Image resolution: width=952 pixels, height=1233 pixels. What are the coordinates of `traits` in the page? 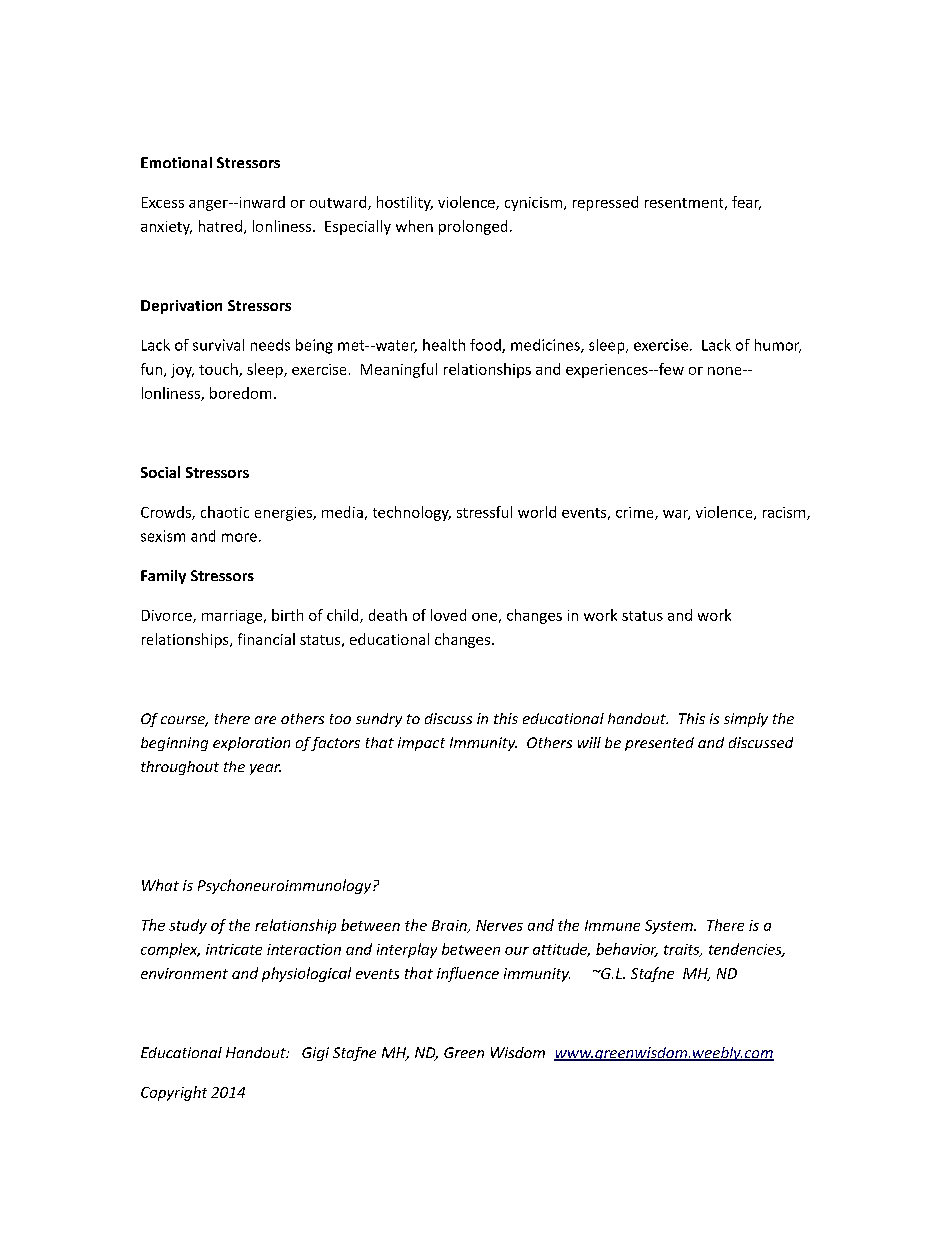 It's located at (683, 950).
